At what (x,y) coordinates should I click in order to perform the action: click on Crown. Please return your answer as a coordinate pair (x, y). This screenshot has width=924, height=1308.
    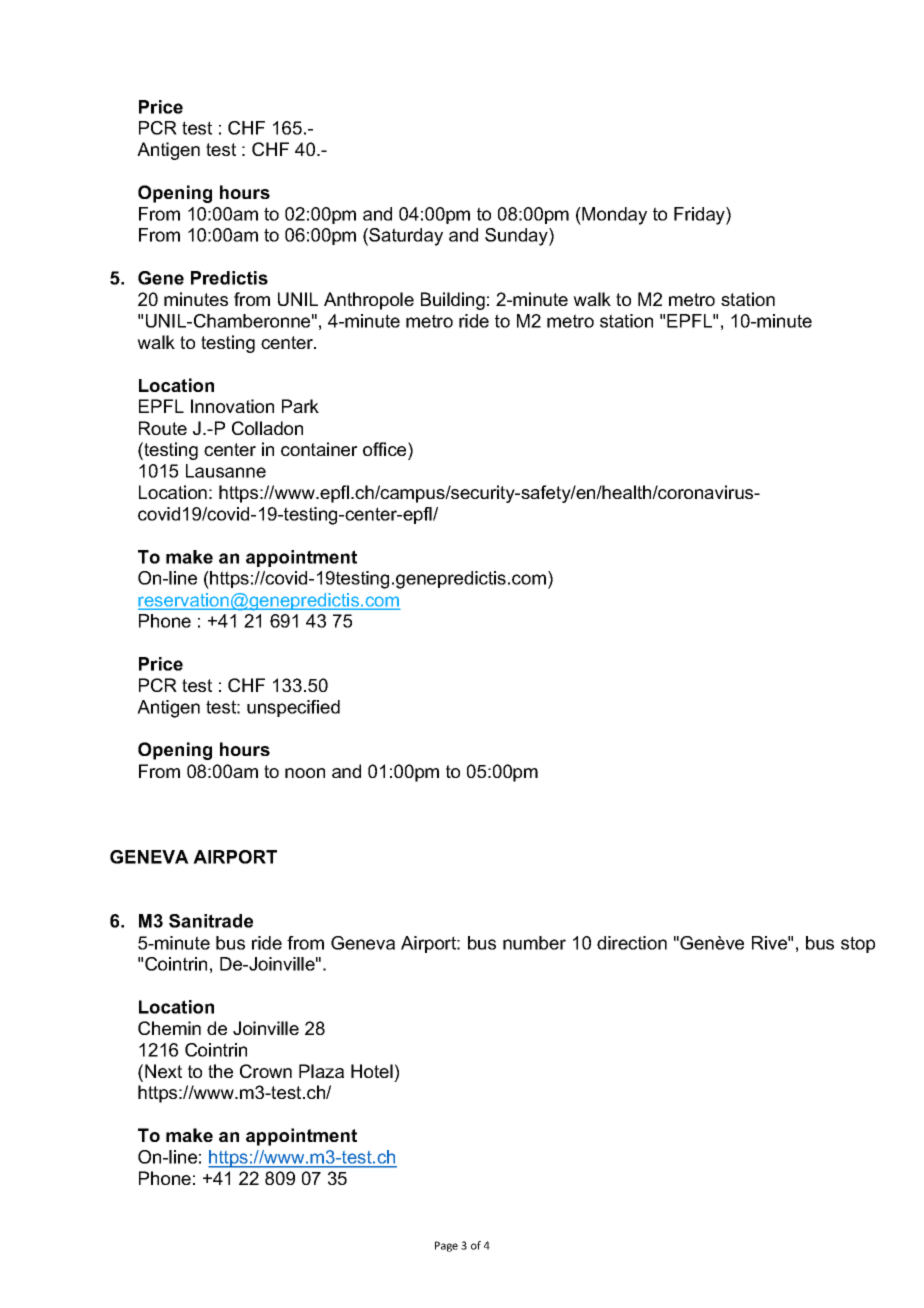
    Looking at the image, I should click on (266, 1071).
